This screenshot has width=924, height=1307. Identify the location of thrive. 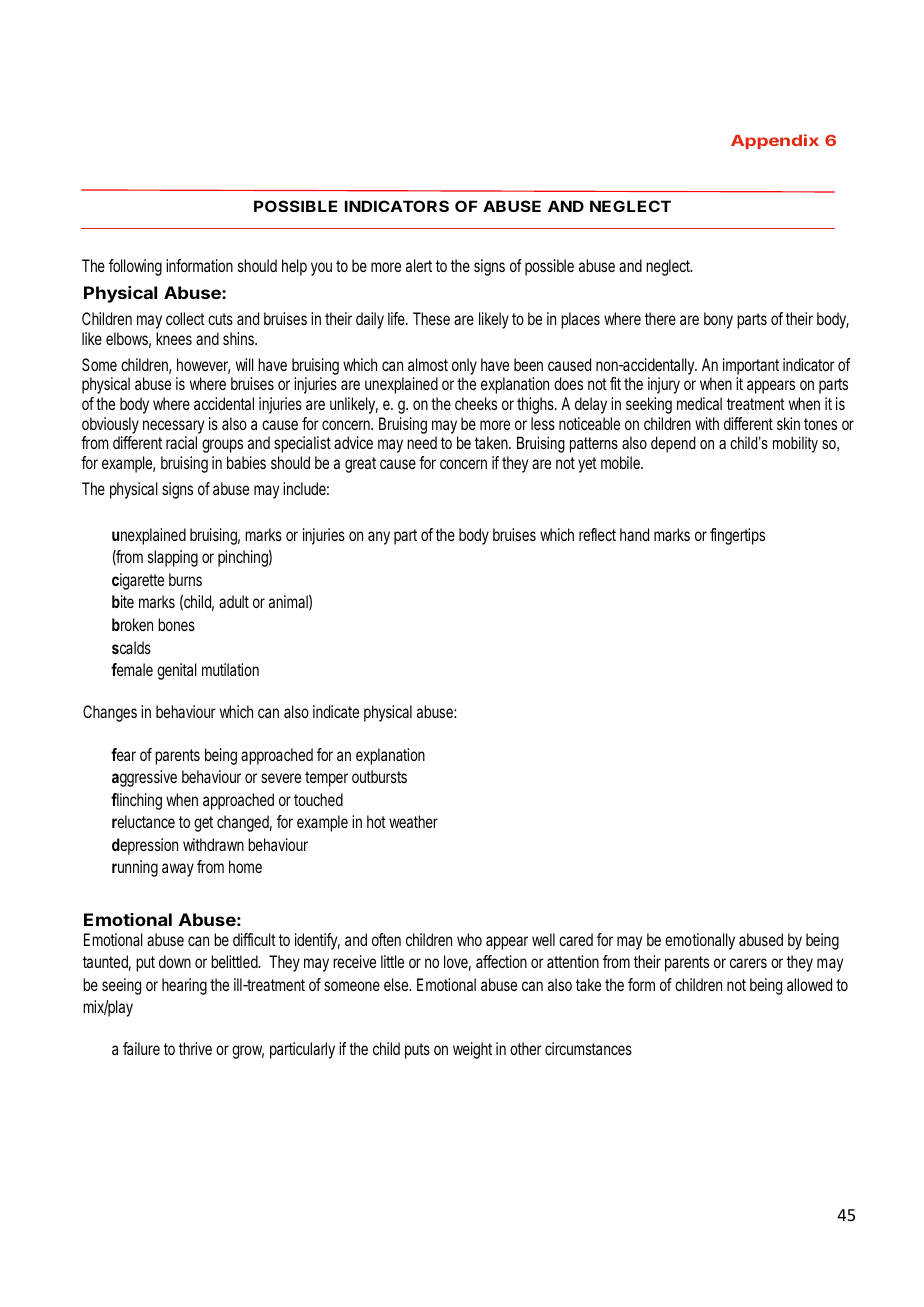
(195, 1048).
